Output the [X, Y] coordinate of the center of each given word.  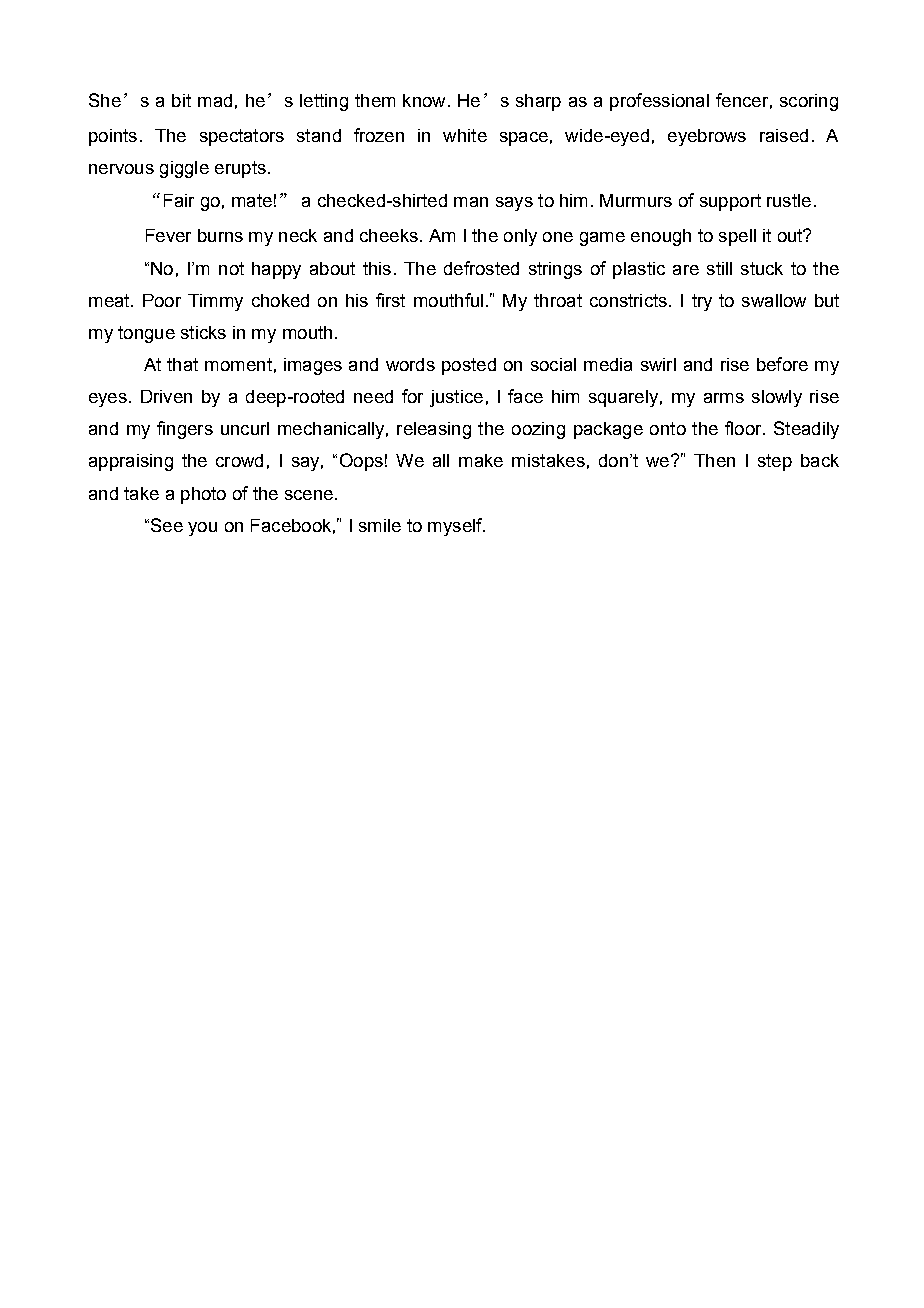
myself [456, 527]
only [520, 237]
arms [724, 398]
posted [469, 366]
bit [181, 100]
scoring [809, 102]
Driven [166, 396]
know [424, 100]
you [202, 529]
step [775, 462]
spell [737, 237]
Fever [168, 235]
